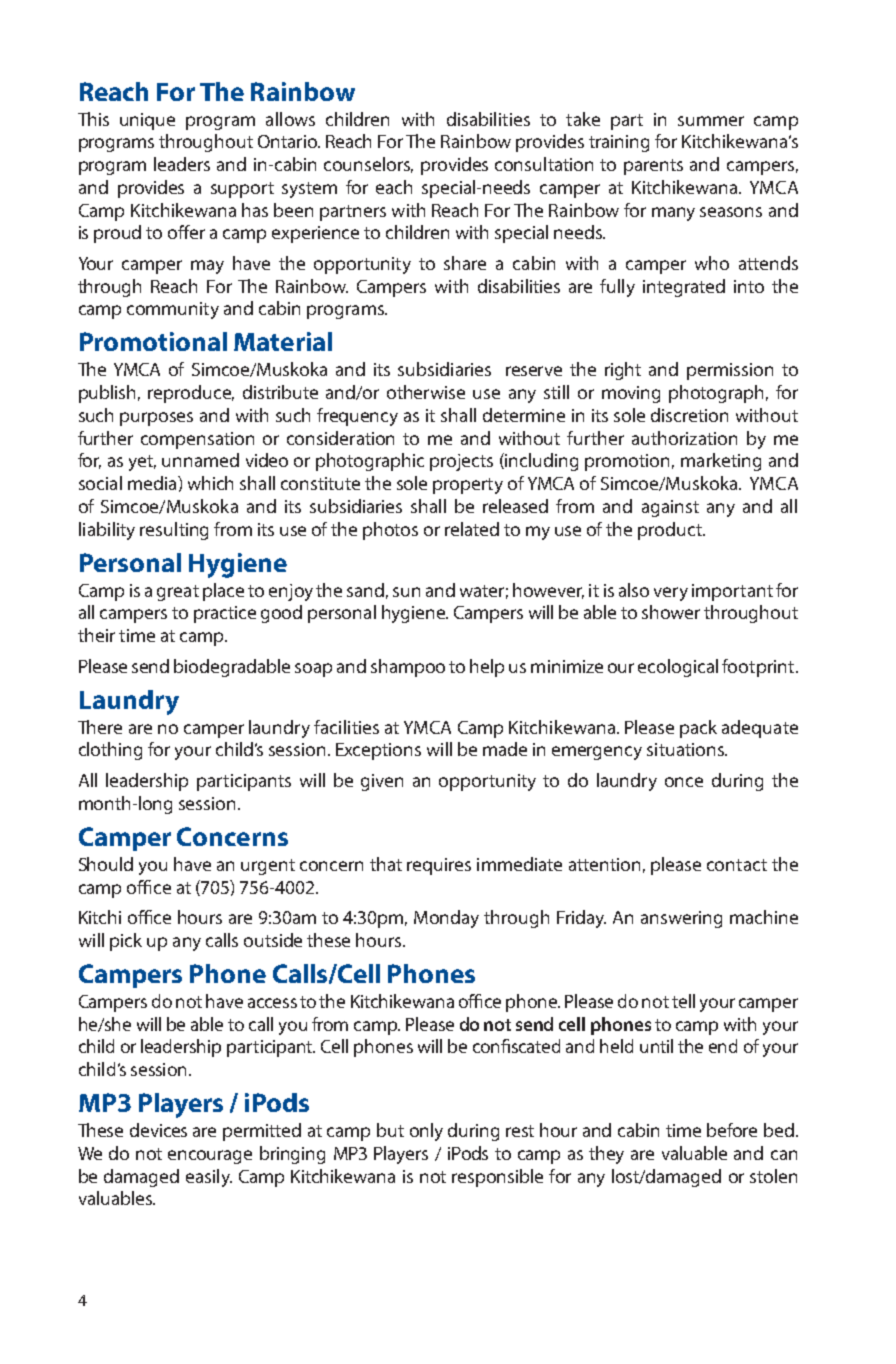  What do you see at coordinates (106, 864) in the image?
I see `Should` at bounding box center [106, 864].
